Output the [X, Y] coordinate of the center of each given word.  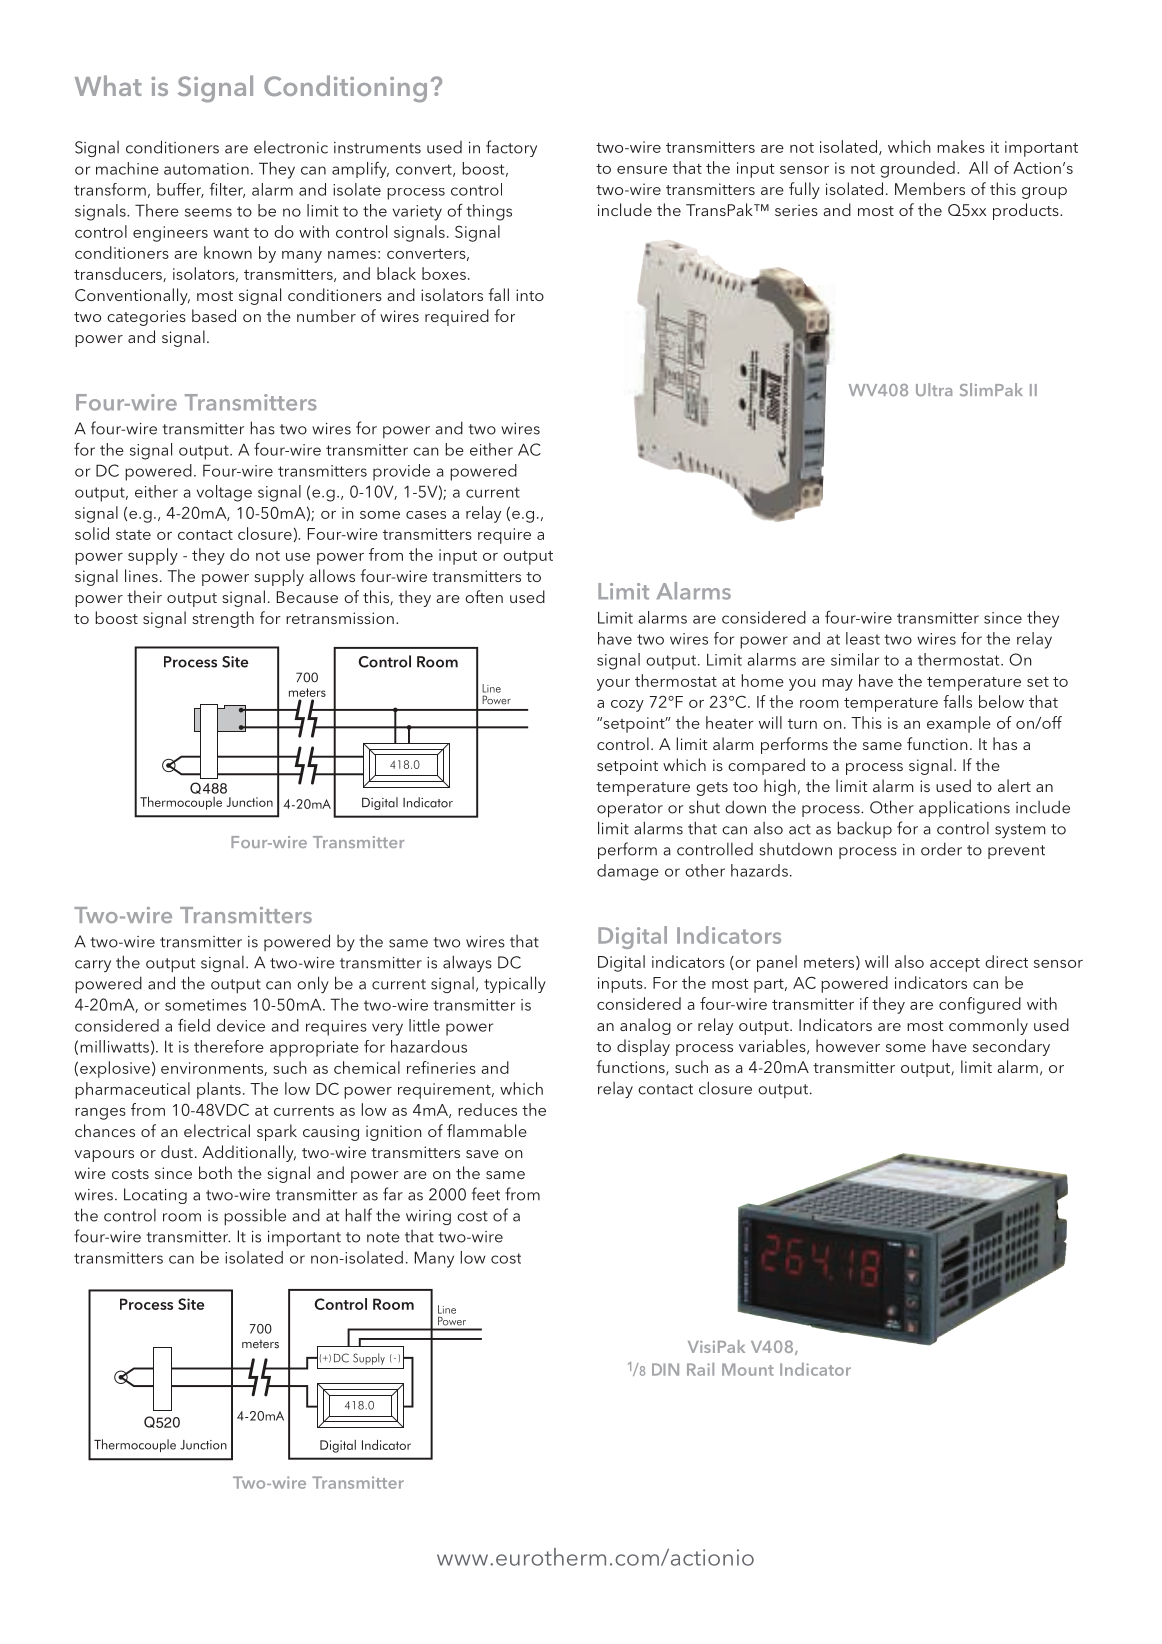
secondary [1011, 1047]
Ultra [934, 389]
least [863, 638]
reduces [487, 1109]
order [941, 849]
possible [255, 1216]
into [530, 295]
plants [219, 1090]
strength [223, 619]
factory [511, 148]
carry [93, 966]
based [214, 315]
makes [961, 146]
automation [206, 169]
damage [628, 872]
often [484, 596]
